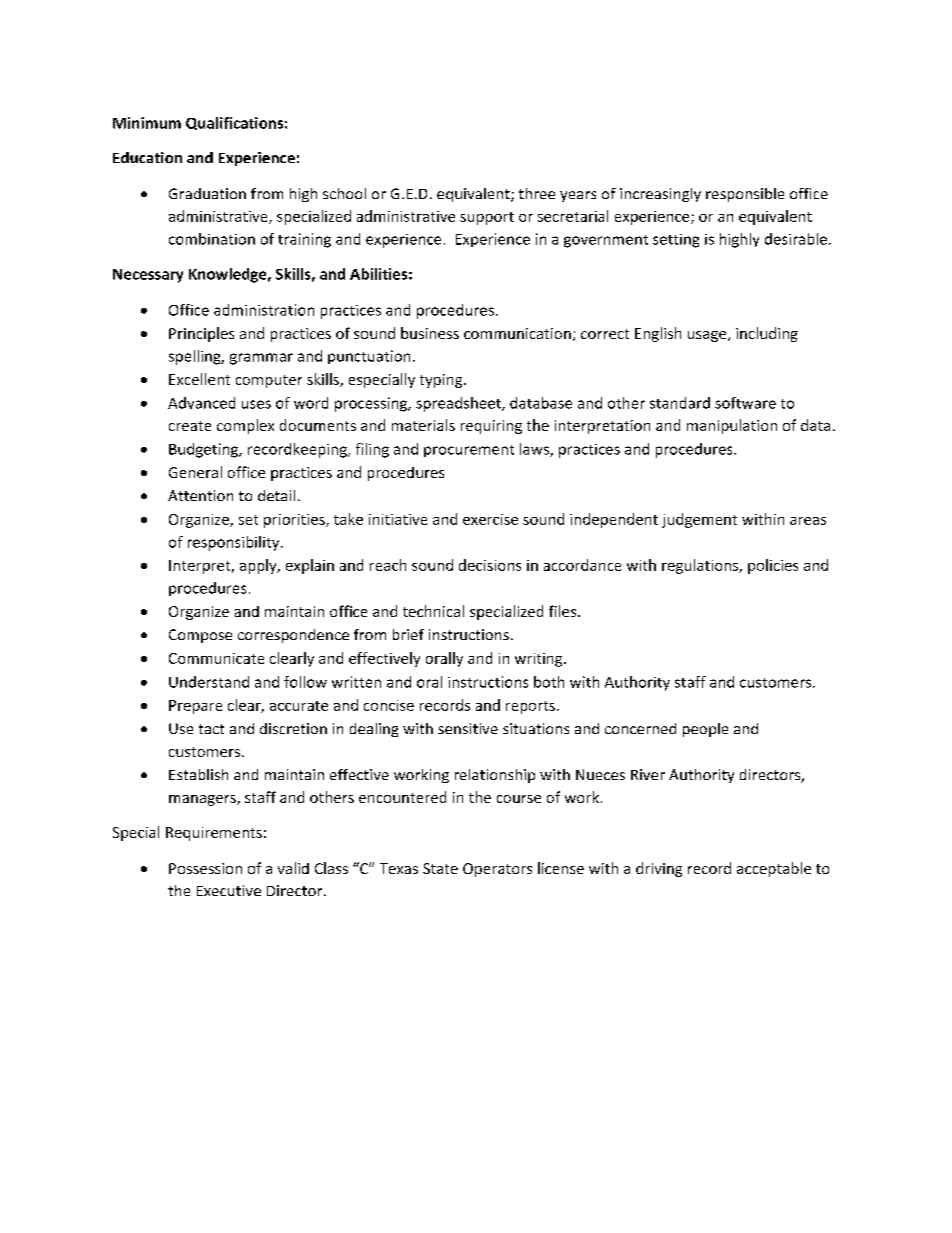 This image has height=1233, width=952. I want to click on reports, so click(530, 707).
